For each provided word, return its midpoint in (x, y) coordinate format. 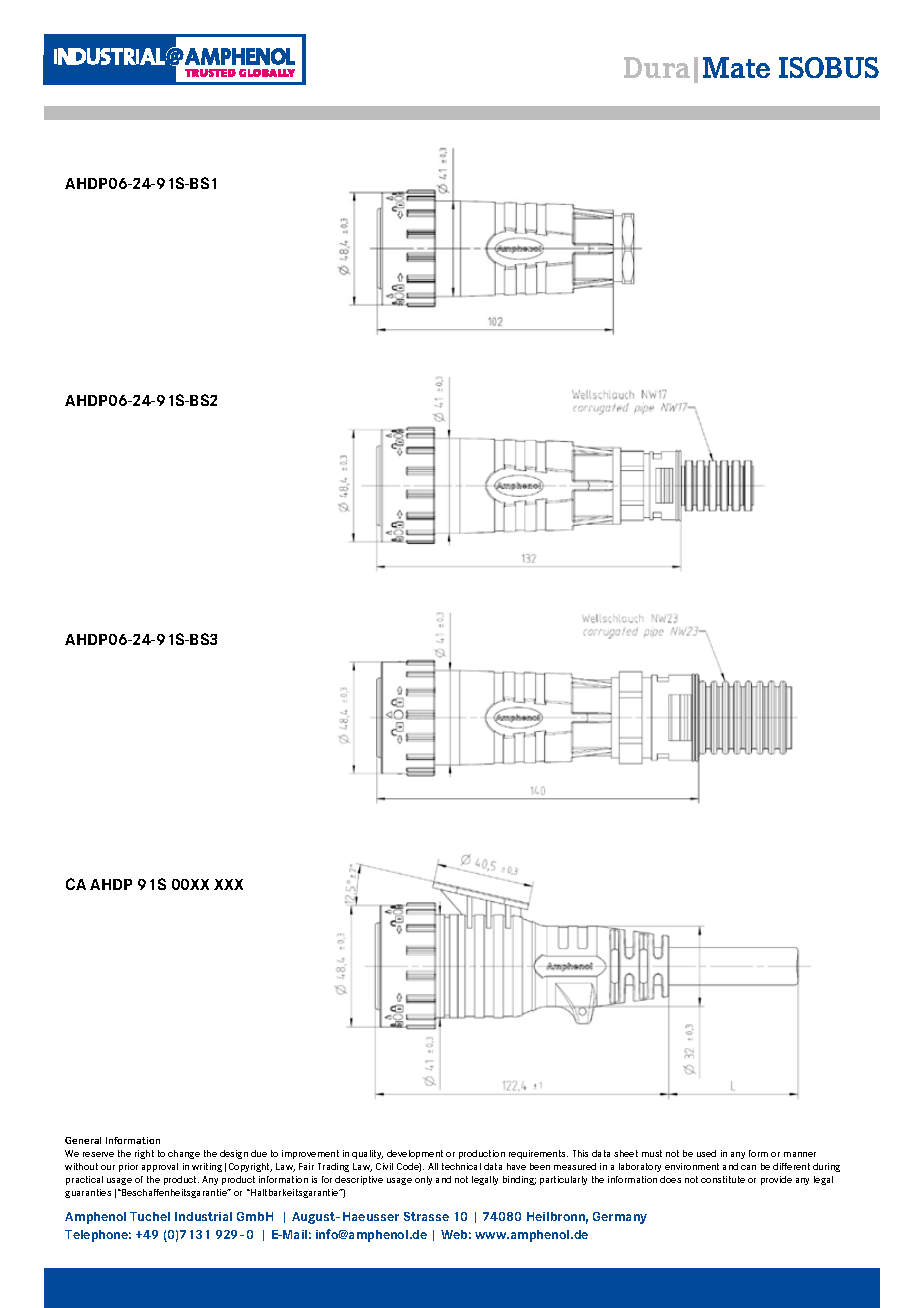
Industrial (203, 1216)
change (184, 1154)
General (83, 1140)
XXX (228, 884)
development (415, 1154)
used (706, 1153)
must (652, 1153)
